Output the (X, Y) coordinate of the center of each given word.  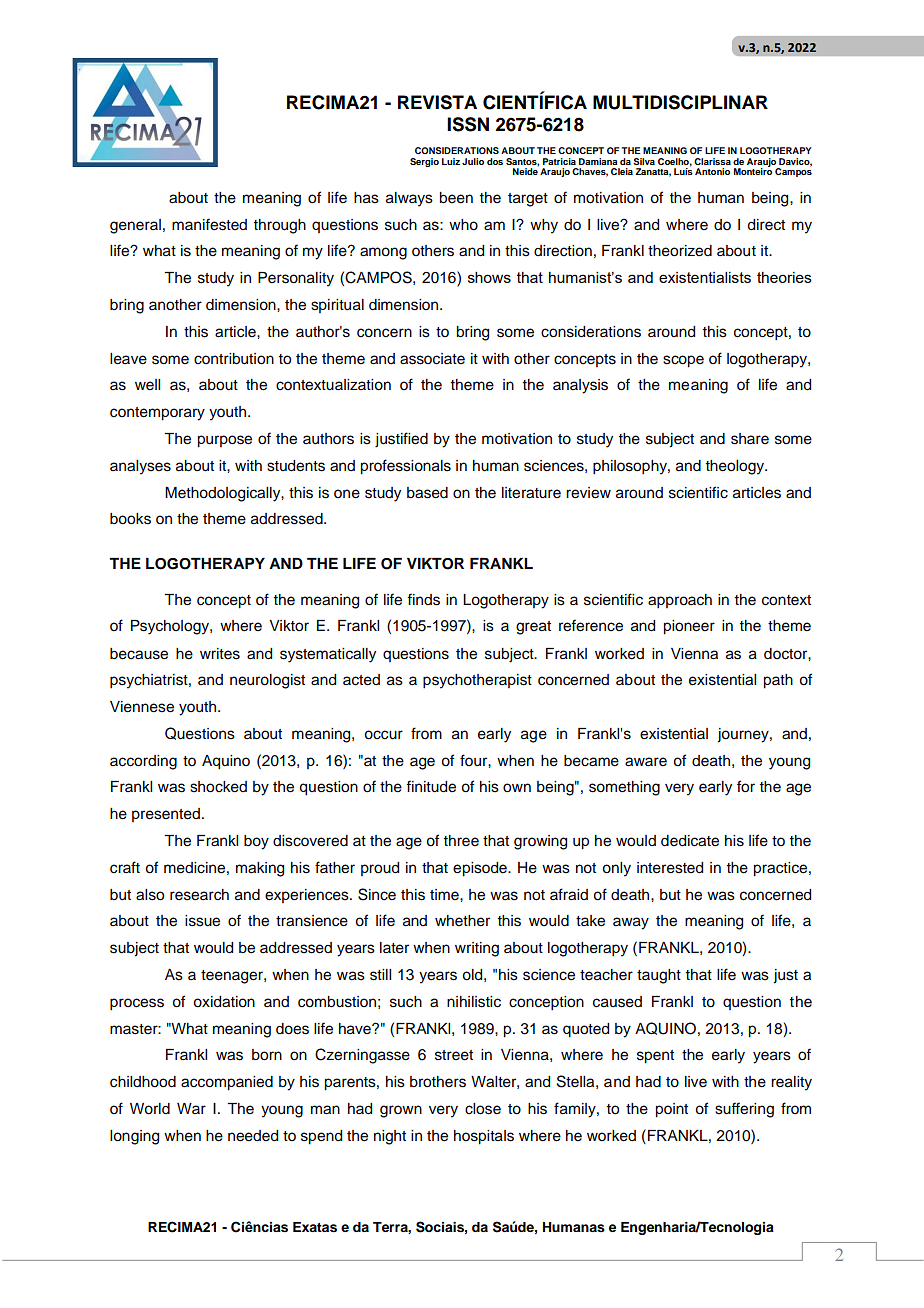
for (746, 786)
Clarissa (712, 161)
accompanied (227, 1083)
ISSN (468, 124)
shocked (218, 787)
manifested (209, 224)
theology (736, 467)
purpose (225, 441)
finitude (431, 786)
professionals (406, 467)
